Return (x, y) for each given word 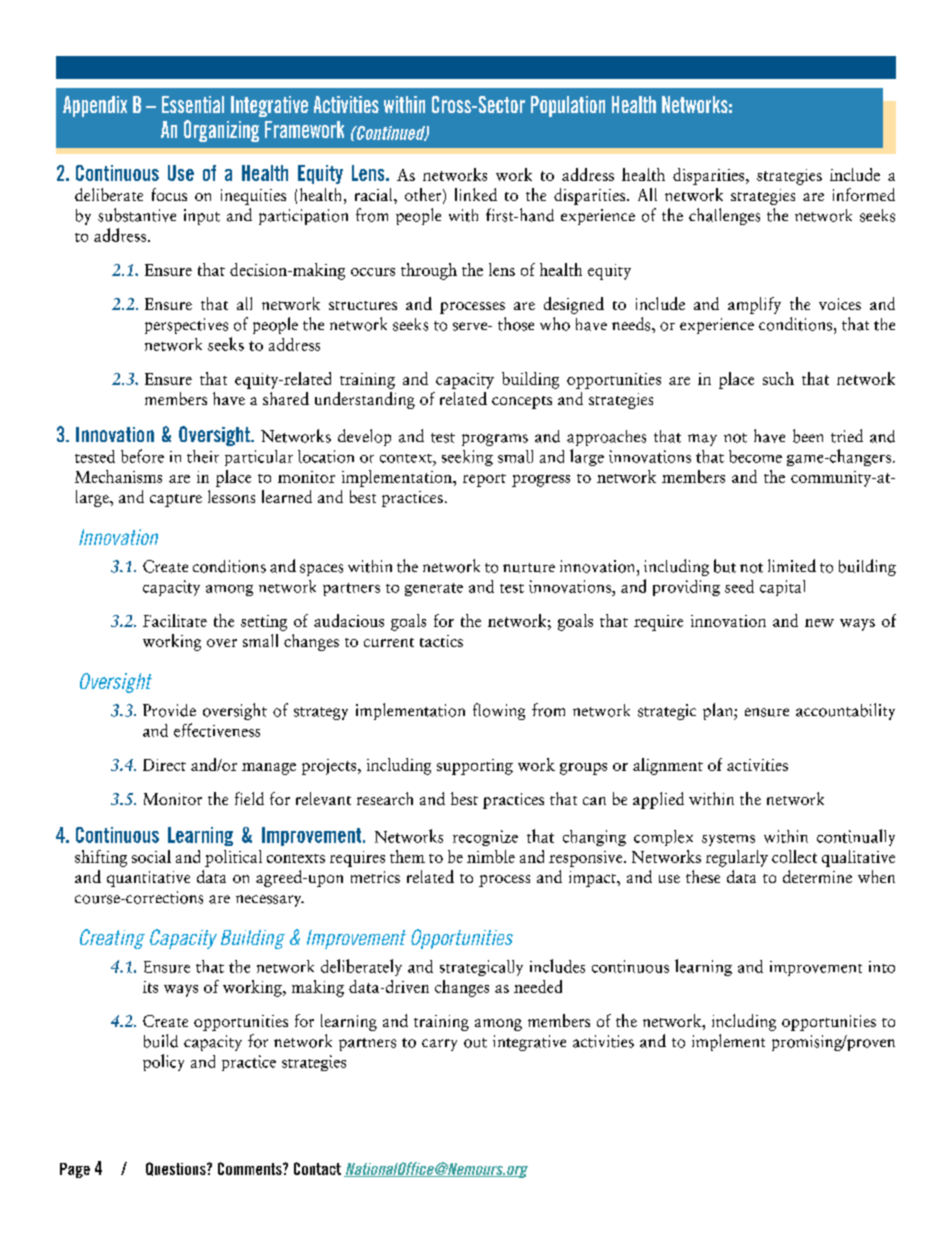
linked (476, 194)
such (778, 378)
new (819, 623)
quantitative (148, 879)
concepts (522, 402)
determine (817, 876)
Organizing (221, 131)
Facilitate (175, 620)
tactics (441, 641)
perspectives (186, 326)
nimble (491, 856)
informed (864, 194)
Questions (177, 1169)
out (475, 1043)
